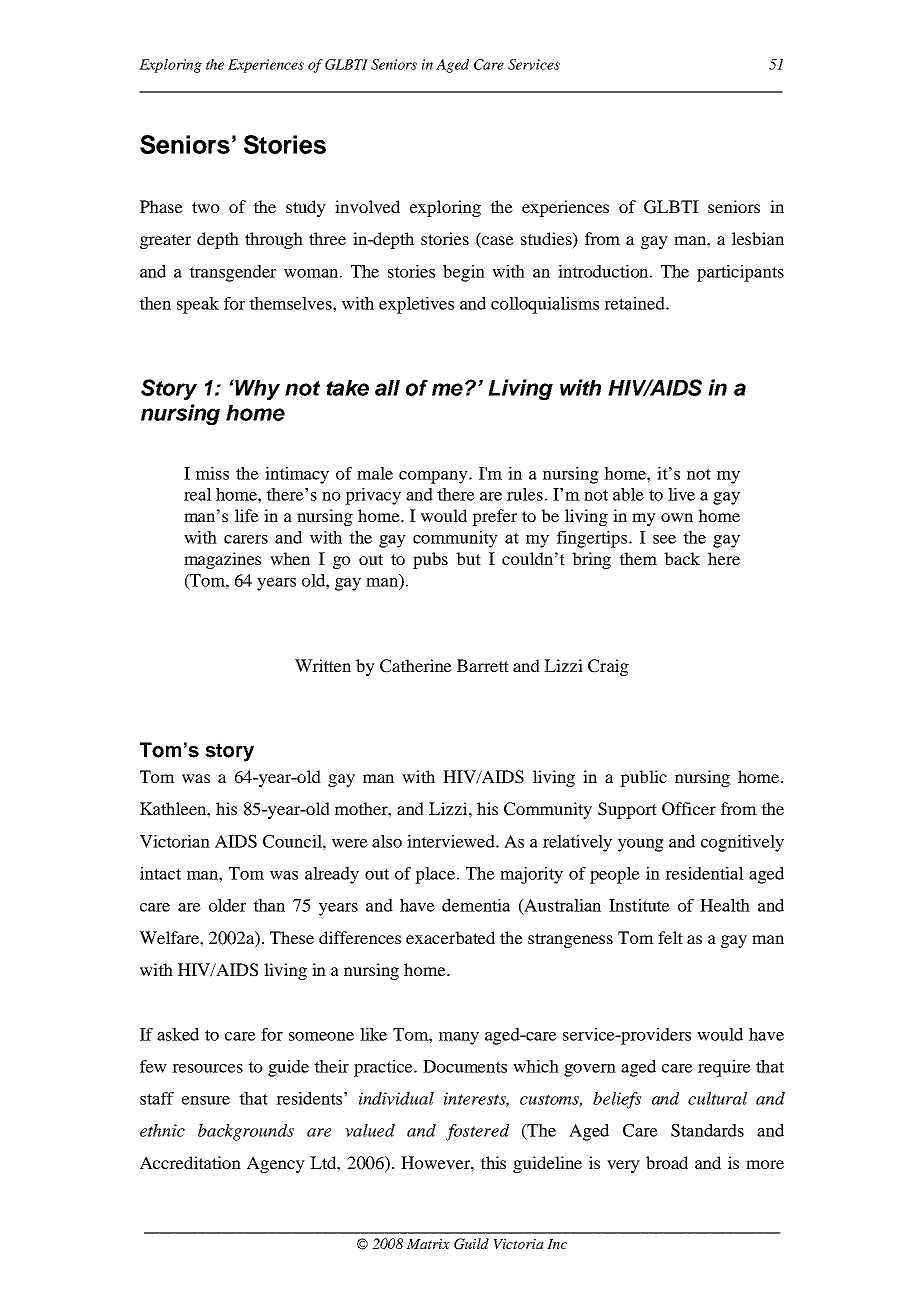 This screenshot has width=924, height=1308. I want to click on require, so click(724, 1068).
